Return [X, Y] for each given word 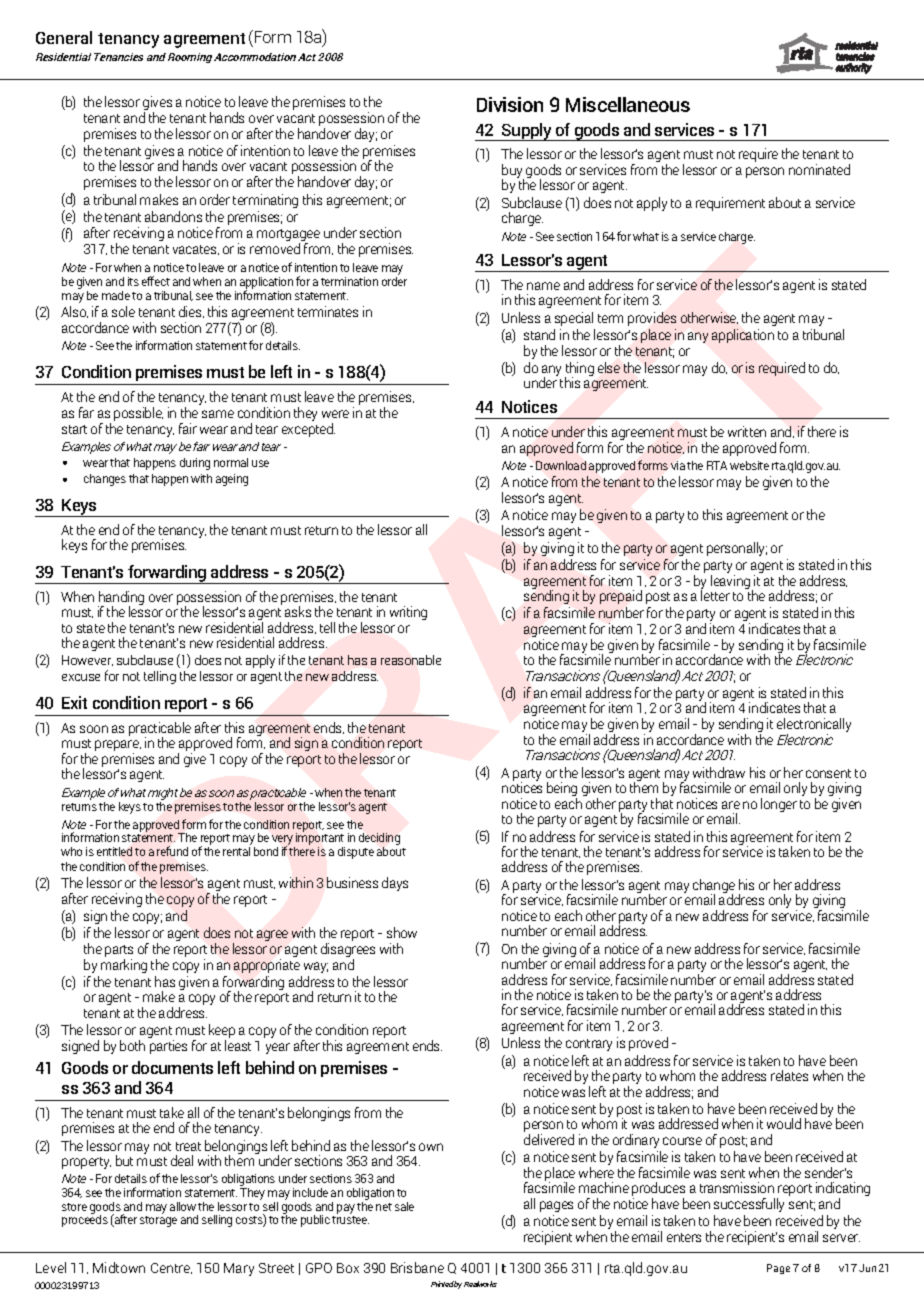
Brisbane [417, 1267]
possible [138, 414]
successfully [749, 1205]
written [747, 431]
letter [715, 594]
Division [510, 104]
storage [158, 1221]
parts [119, 952]
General [64, 37]
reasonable [411, 660]
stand [539, 334]
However [87, 660]
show [402, 932]
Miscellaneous [628, 104]
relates [789, 1075]
